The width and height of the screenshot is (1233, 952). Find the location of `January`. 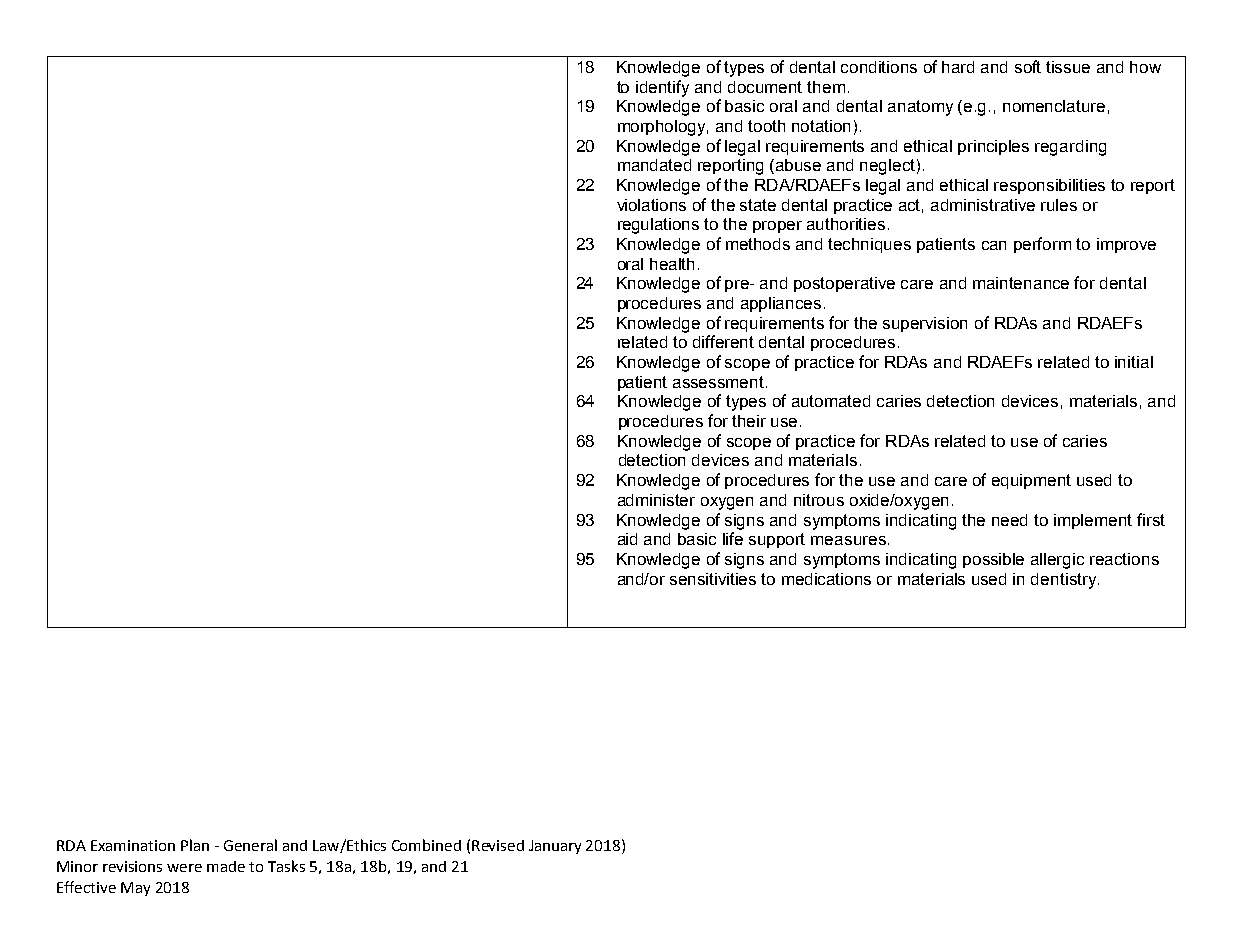

January is located at coordinates (555, 847).
